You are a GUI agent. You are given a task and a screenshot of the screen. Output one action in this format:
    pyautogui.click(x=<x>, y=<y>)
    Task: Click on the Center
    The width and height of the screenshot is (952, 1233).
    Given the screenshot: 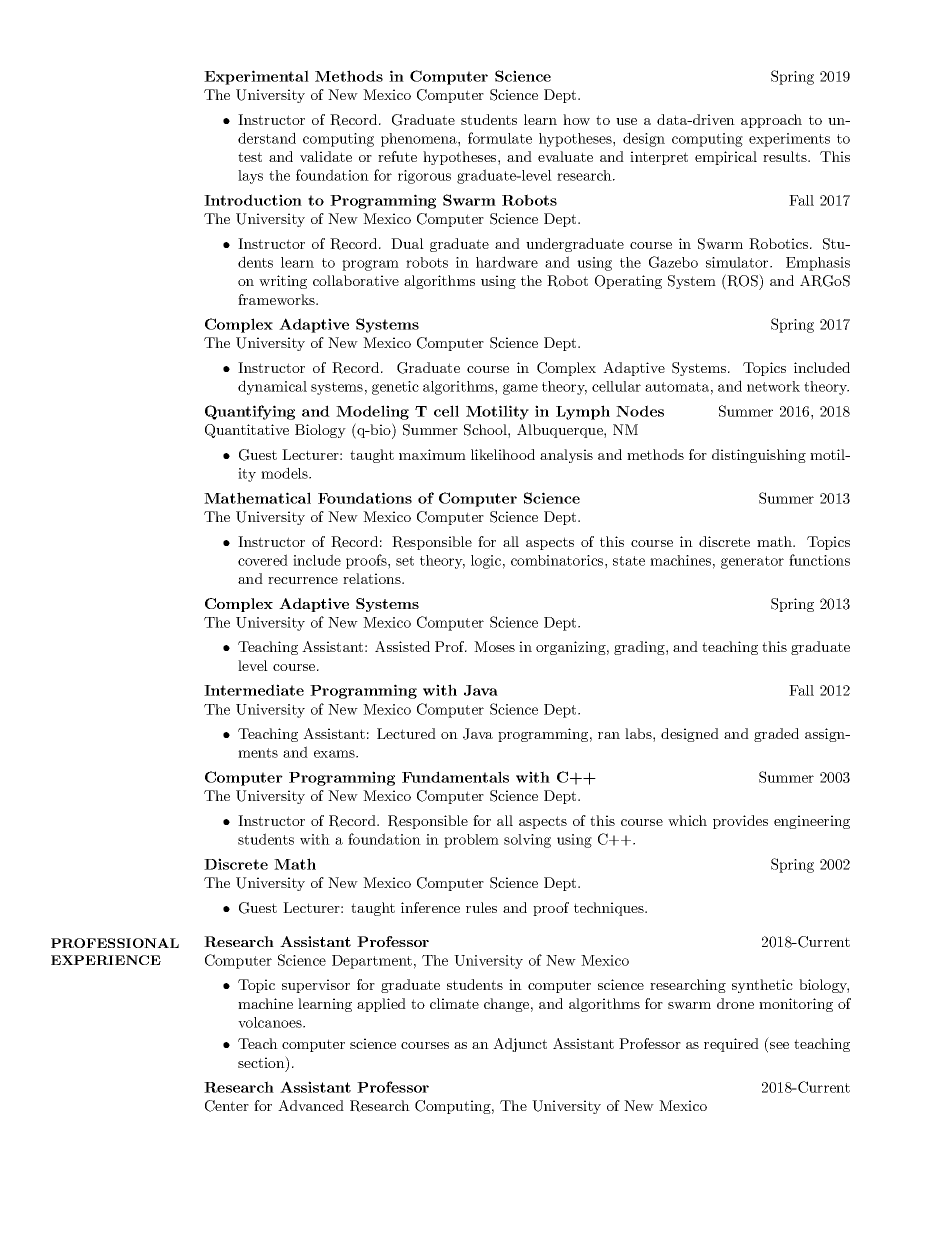 What is the action you would take?
    pyautogui.click(x=227, y=1106)
